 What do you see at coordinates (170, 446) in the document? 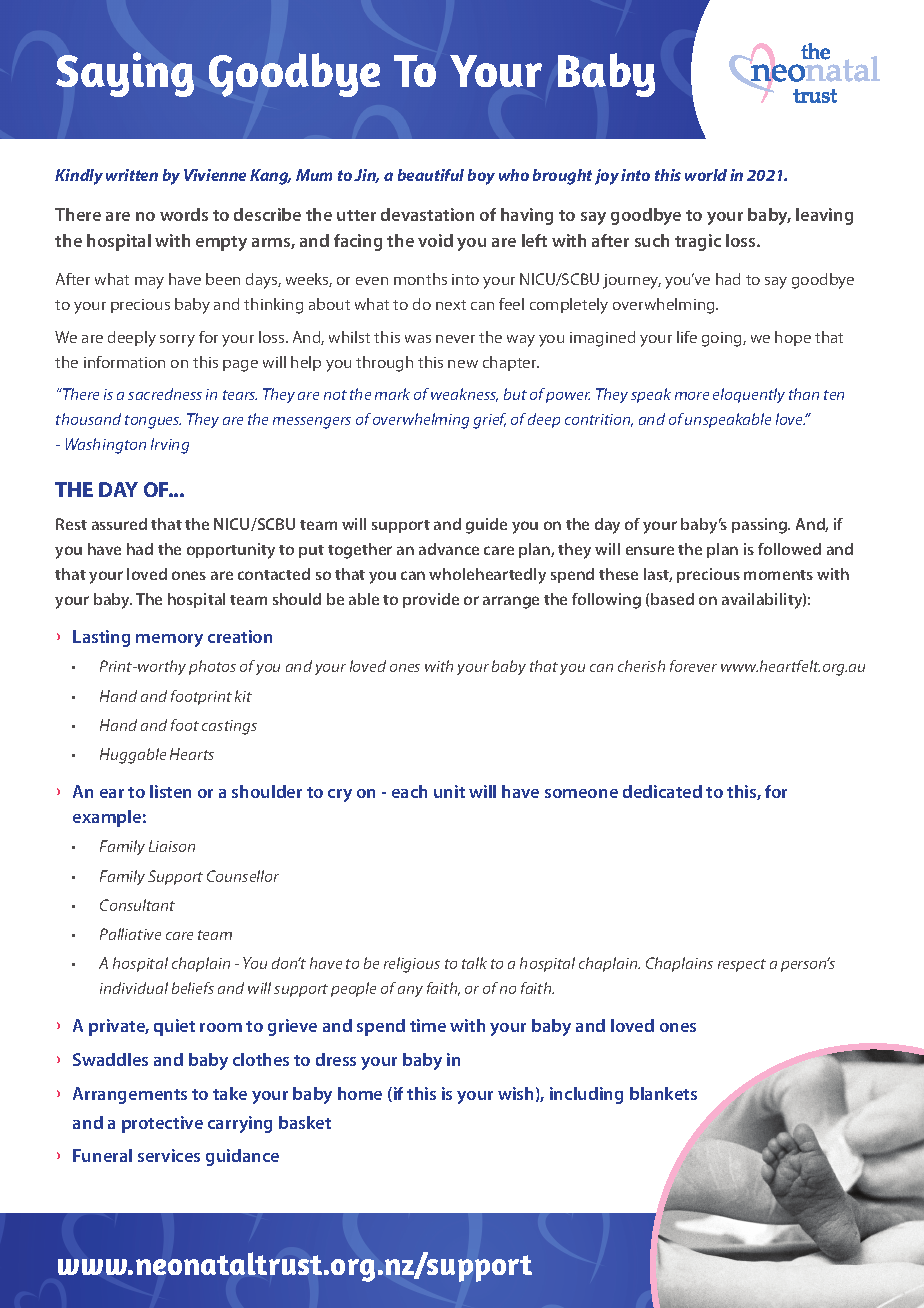
I see `Irving` at bounding box center [170, 446].
